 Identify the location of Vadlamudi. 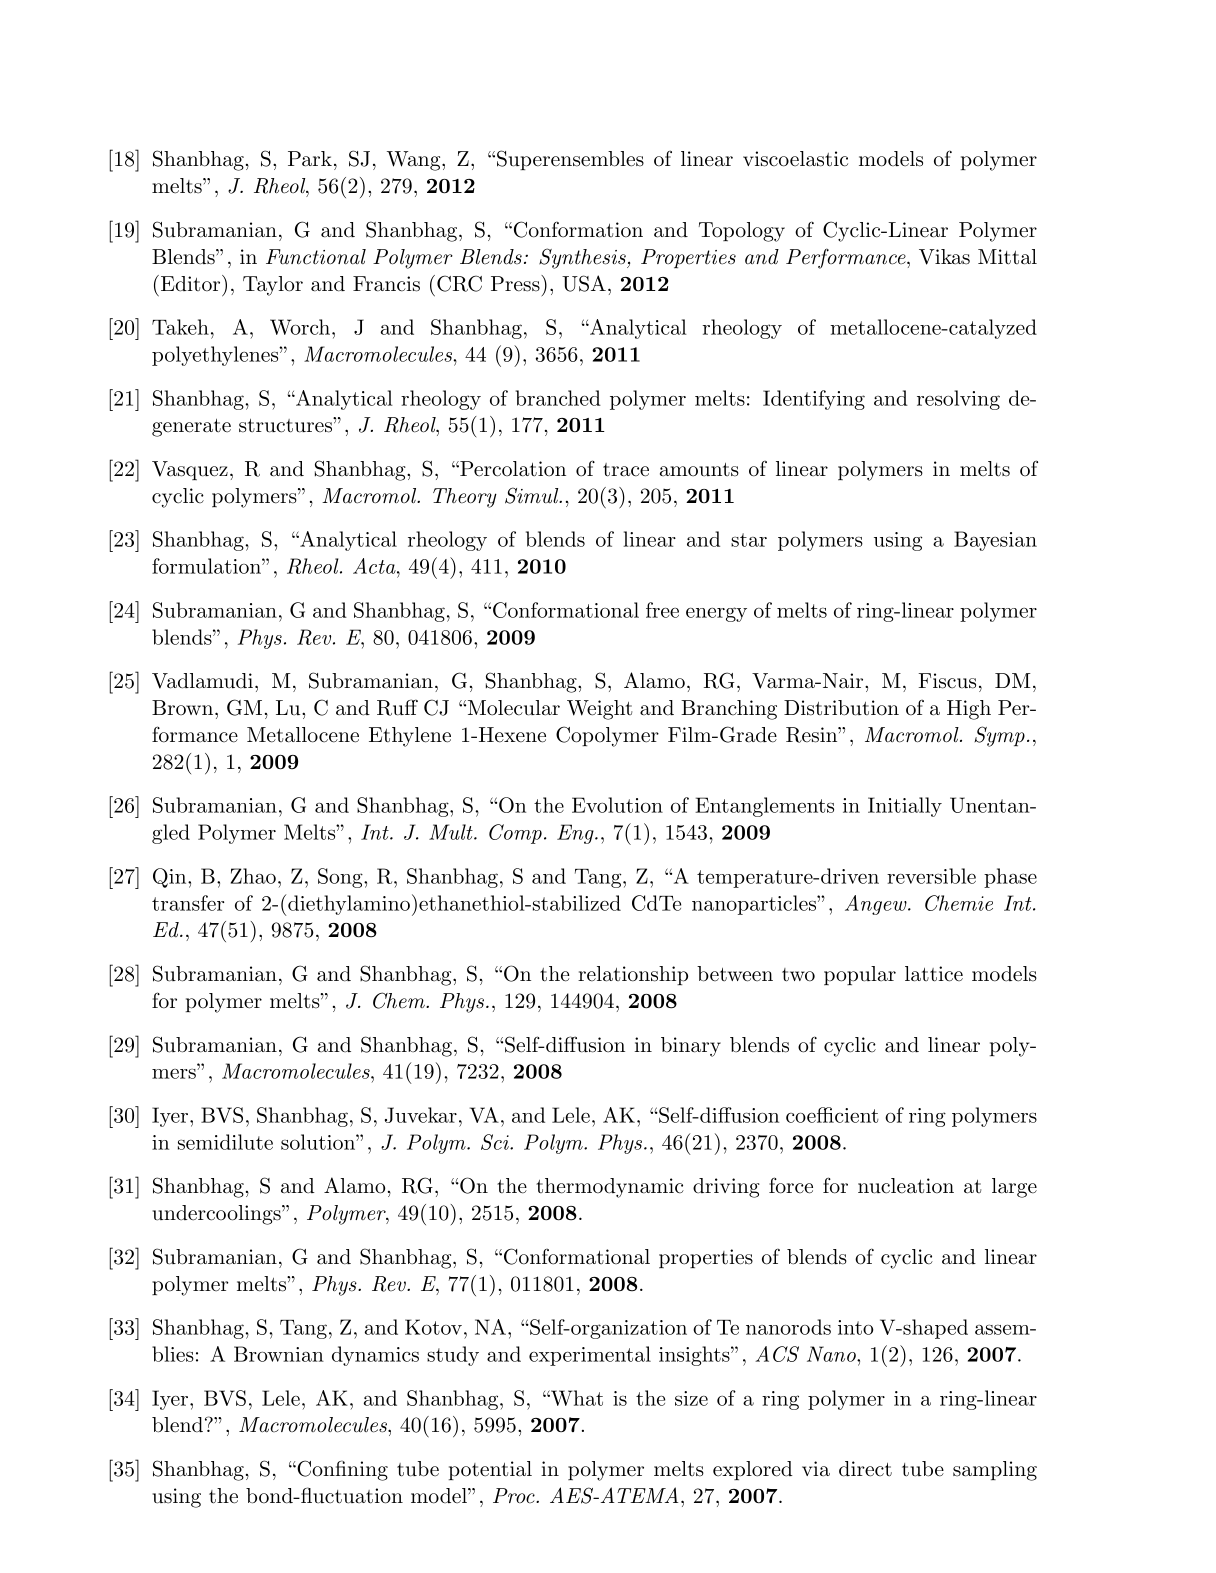
(202, 681).
